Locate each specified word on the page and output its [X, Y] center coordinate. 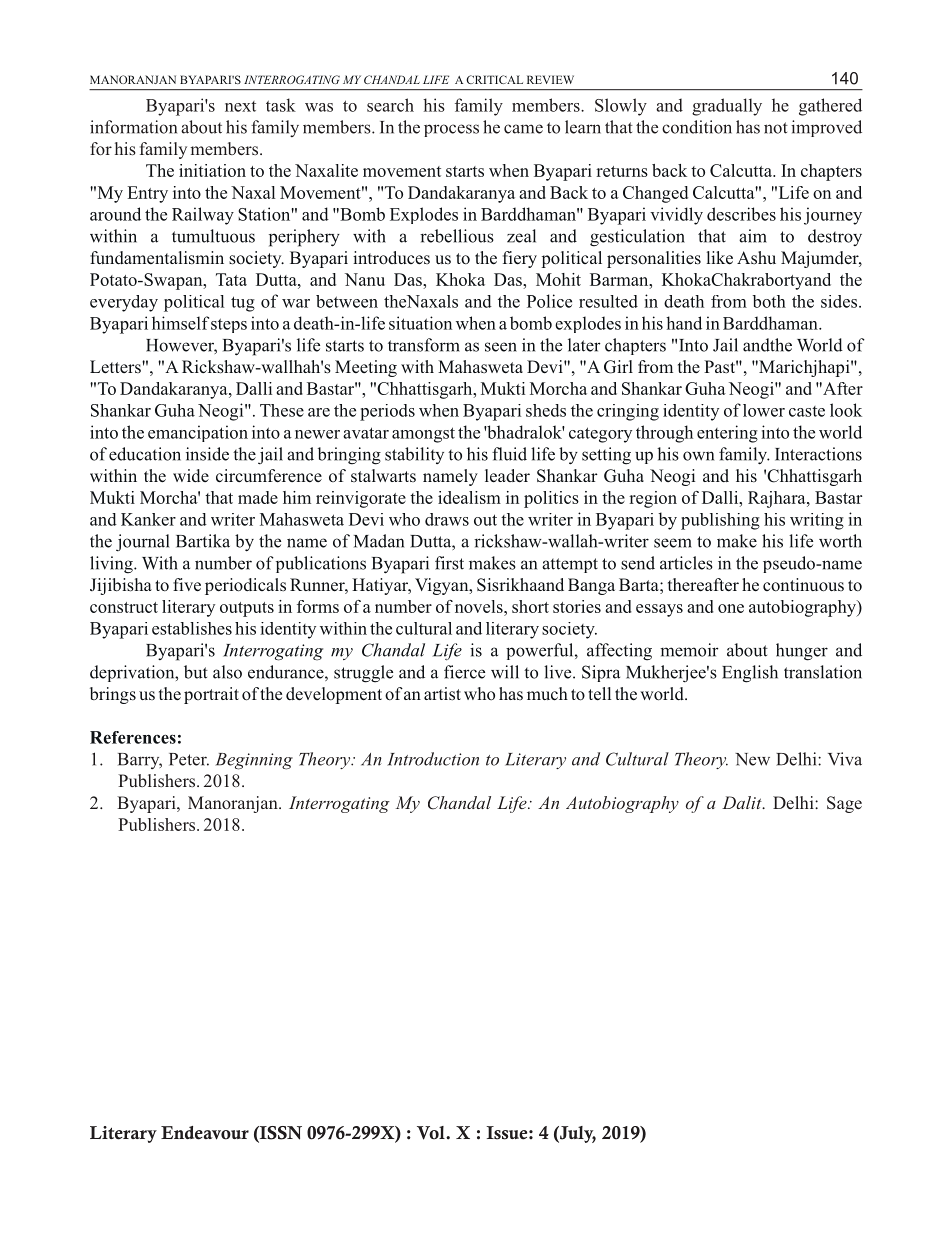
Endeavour [205, 1133]
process [451, 130]
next [240, 106]
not [776, 128]
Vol [432, 1133]
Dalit [743, 802]
